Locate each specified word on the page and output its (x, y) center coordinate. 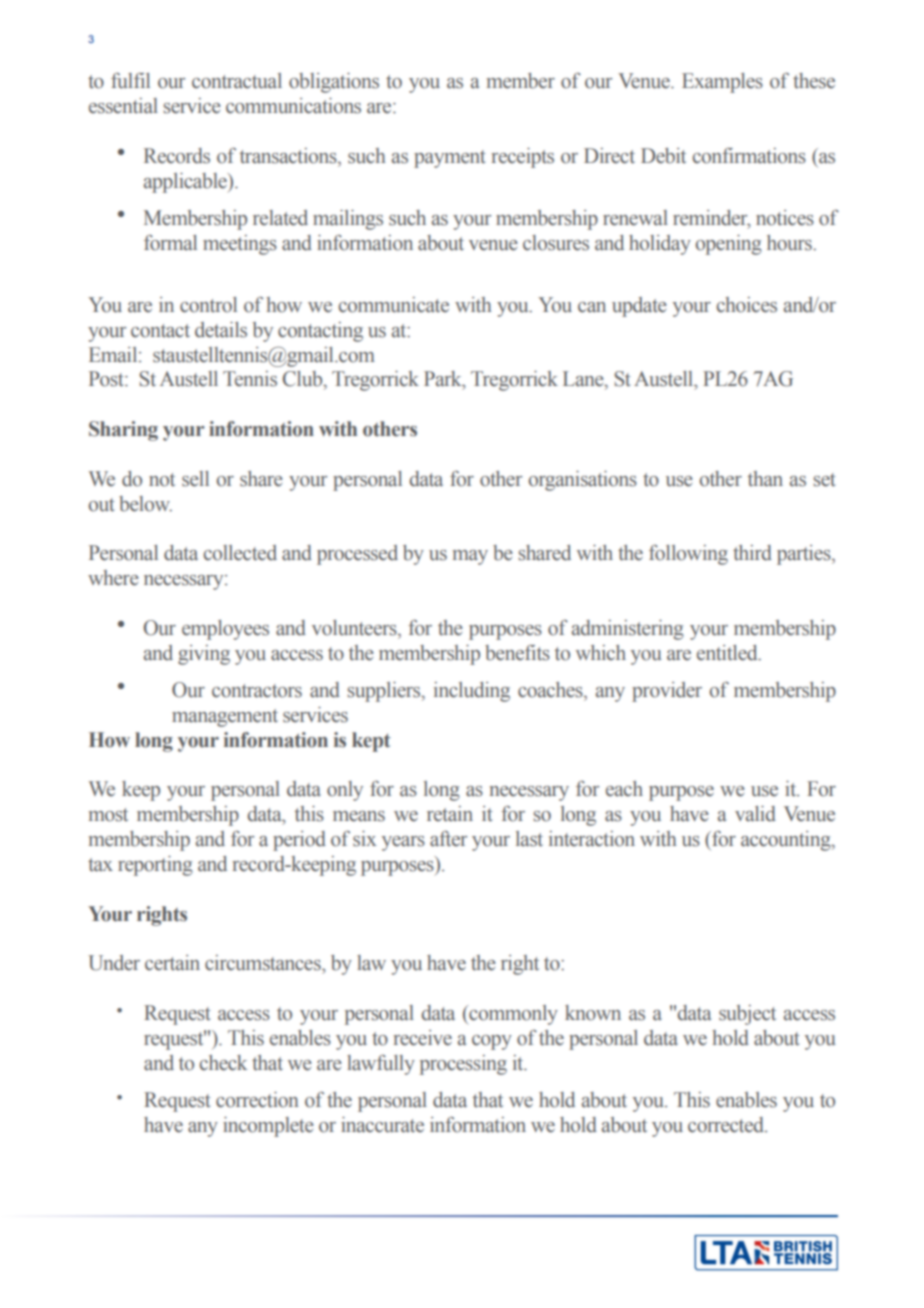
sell (195, 479)
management (225, 718)
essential (123, 106)
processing (463, 1065)
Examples (722, 83)
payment (450, 159)
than (765, 479)
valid (755, 814)
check (223, 1063)
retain (450, 814)
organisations (582, 481)
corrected (727, 1125)
